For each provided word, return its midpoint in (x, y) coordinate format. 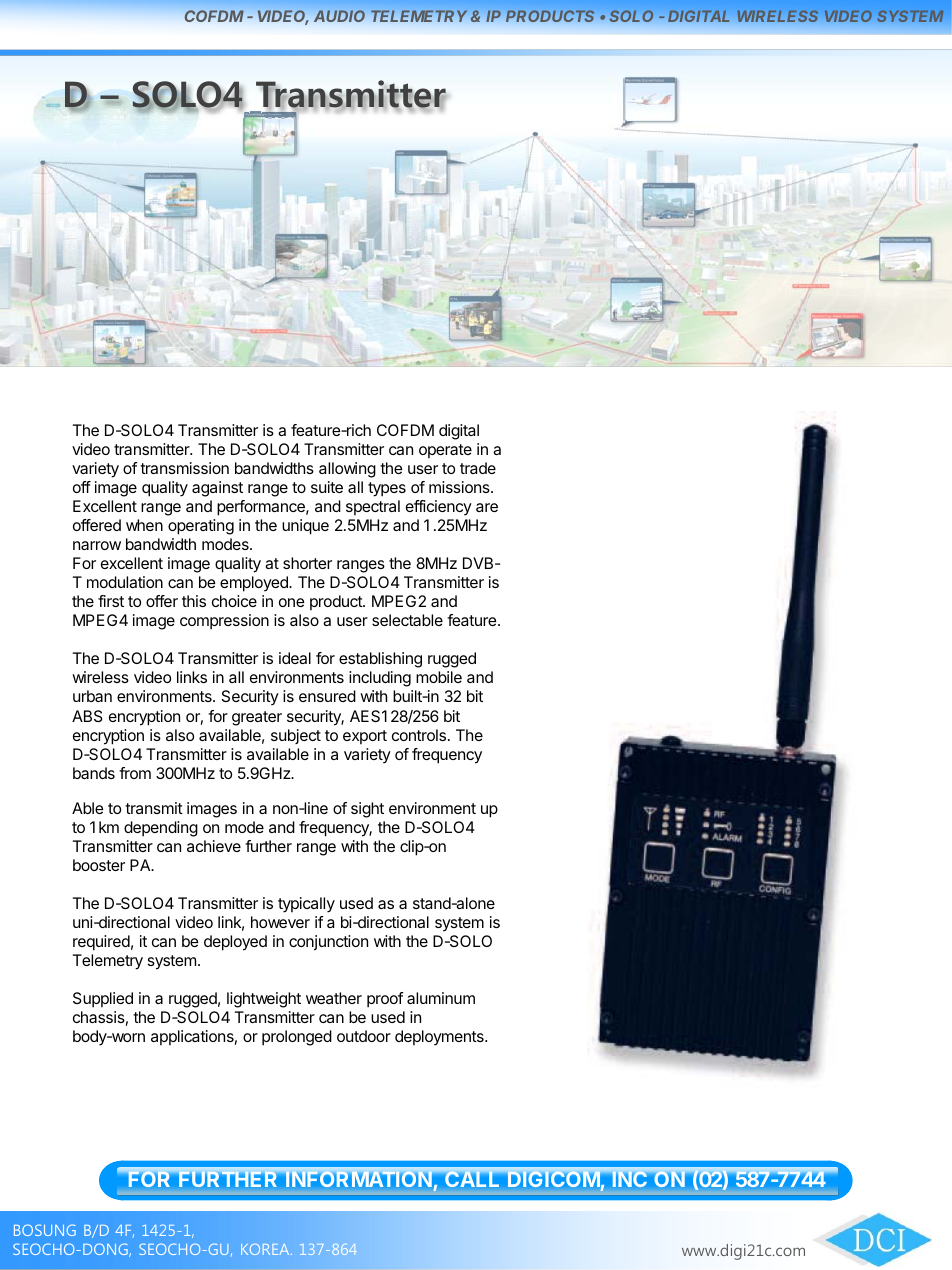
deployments (440, 1038)
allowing (347, 470)
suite (327, 487)
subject (296, 736)
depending (161, 829)
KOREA (266, 1249)
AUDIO (339, 16)
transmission (184, 468)
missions (460, 487)
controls (419, 735)
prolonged (297, 1038)
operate (445, 451)
